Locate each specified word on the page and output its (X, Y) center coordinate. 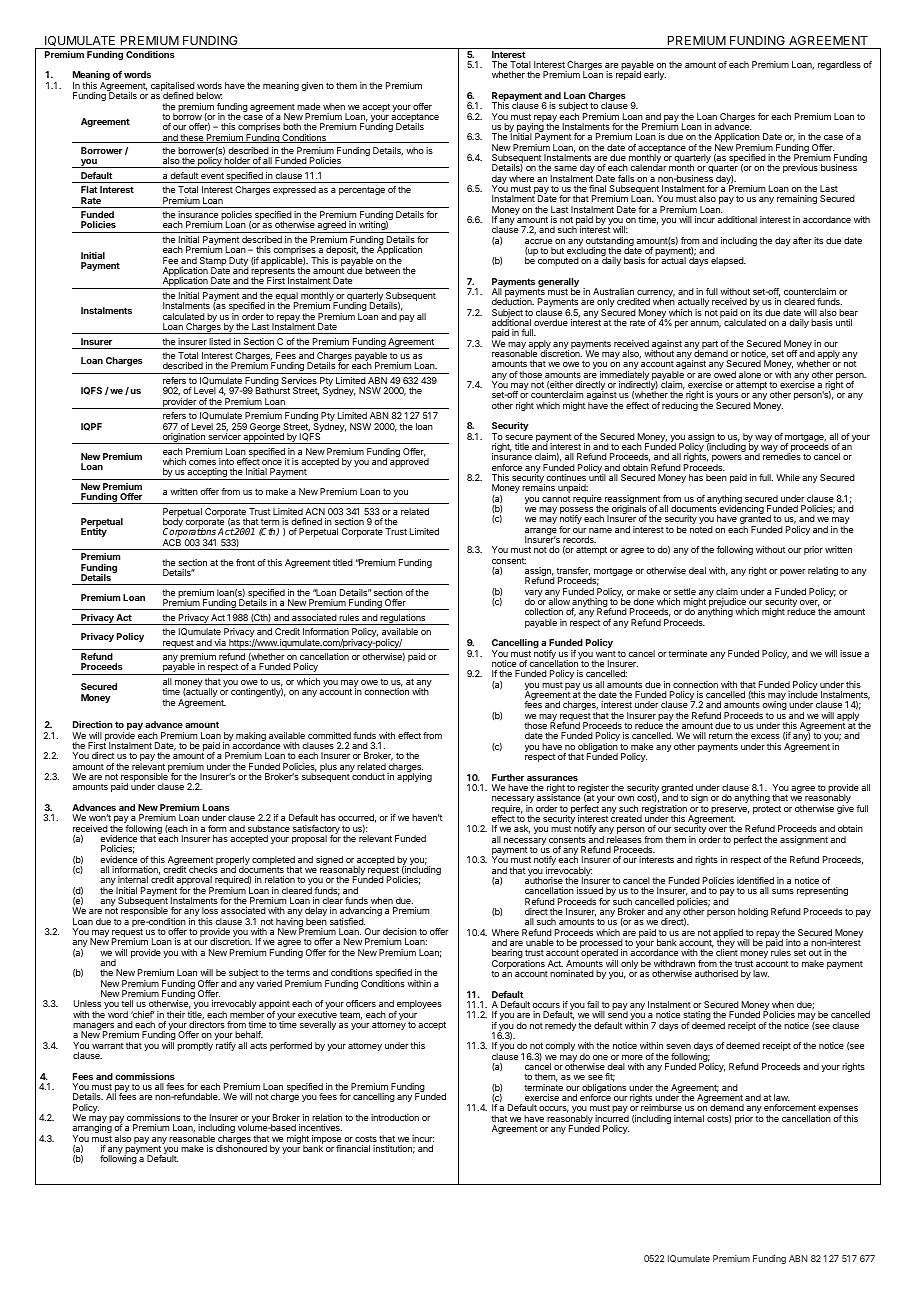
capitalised (173, 87)
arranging (92, 1130)
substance (269, 828)
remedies (782, 456)
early (655, 75)
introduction (395, 1117)
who (415, 150)
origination (183, 438)
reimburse (661, 1107)
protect (767, 809)
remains (538, 487)
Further (508, 777)
